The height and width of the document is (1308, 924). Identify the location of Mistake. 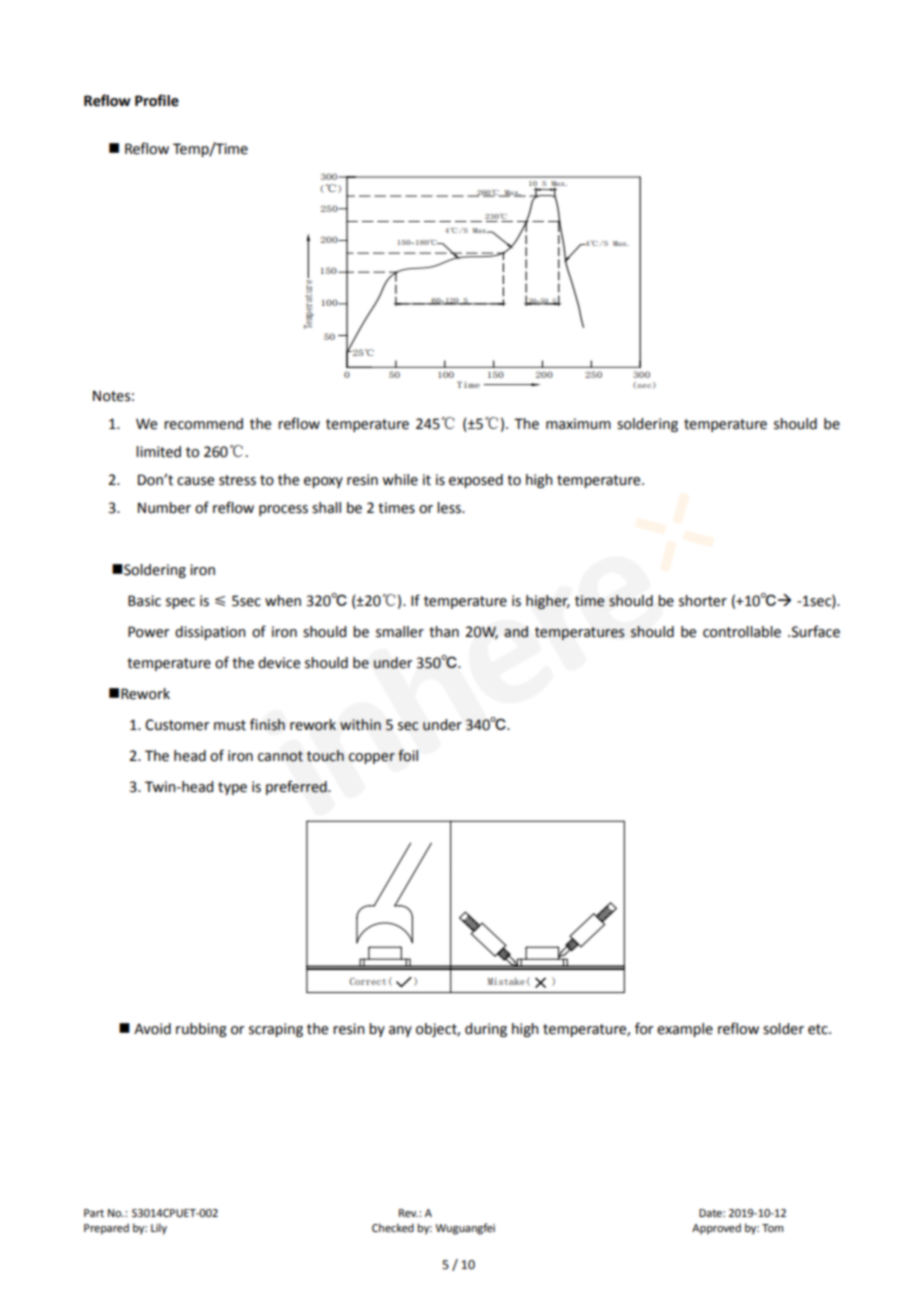
(506, 981).
